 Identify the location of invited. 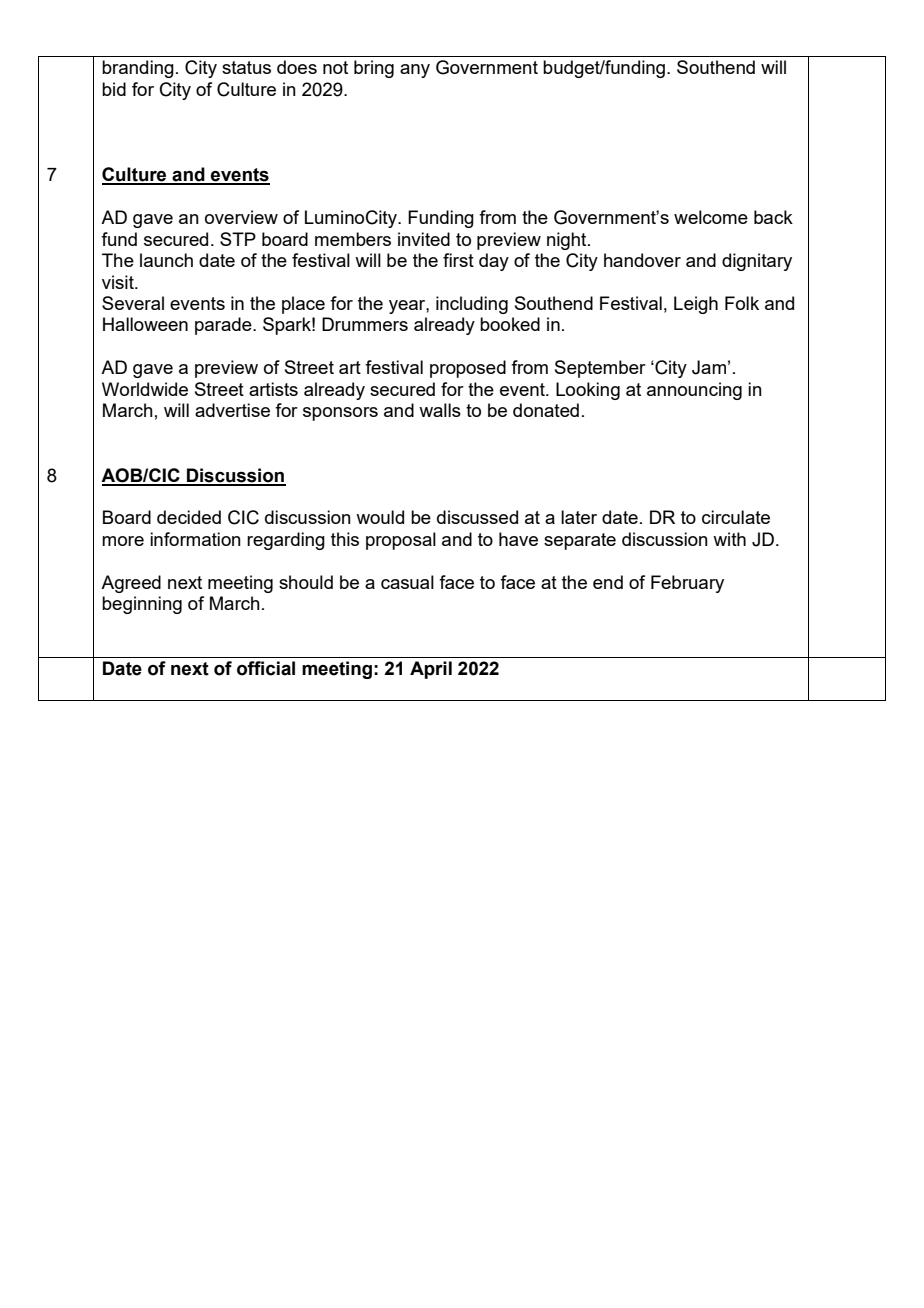
(424, 239).
